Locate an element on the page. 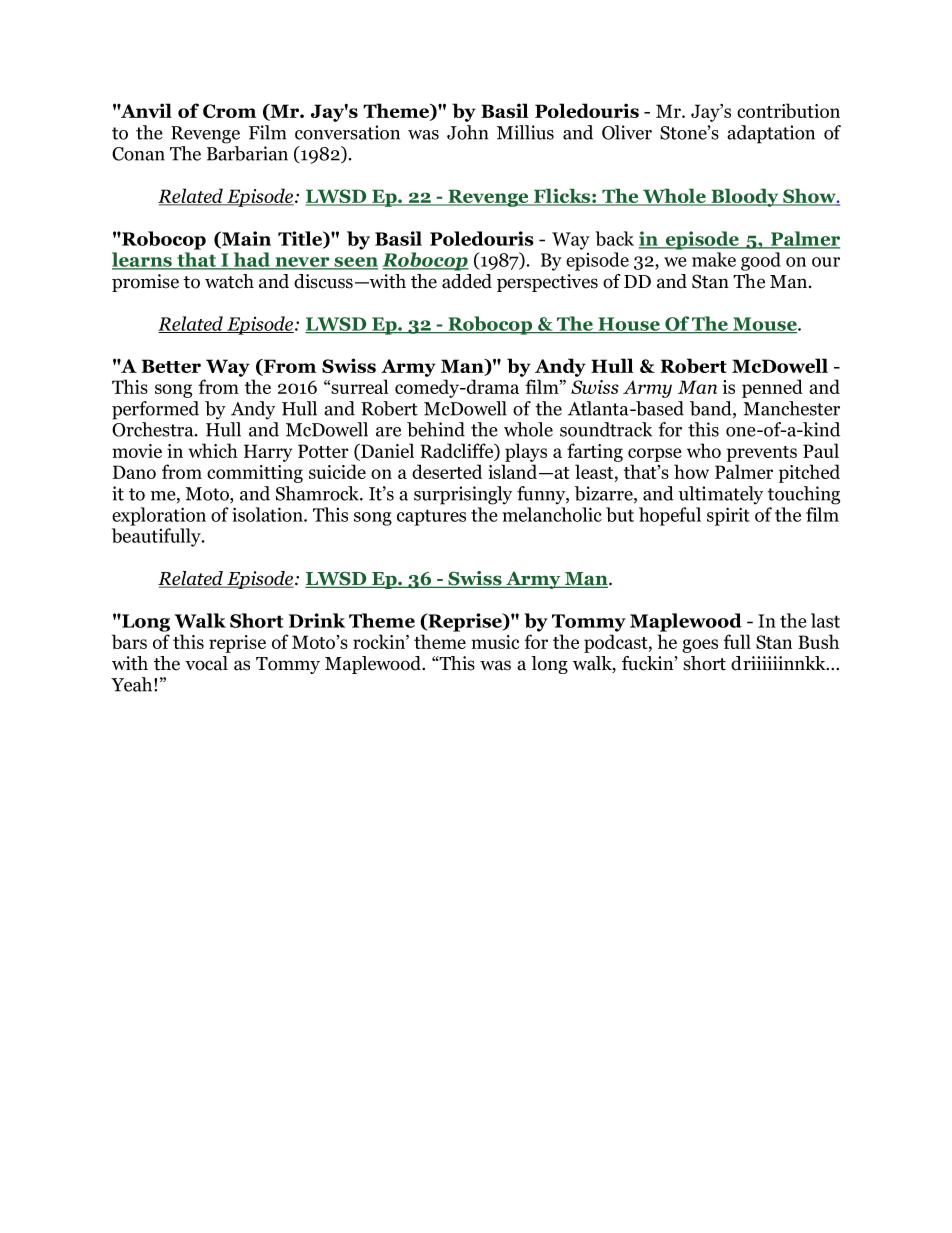 Image resolution: width=952 pixels, height=1233 pixels. behind is located at coordinates (436, 429).
